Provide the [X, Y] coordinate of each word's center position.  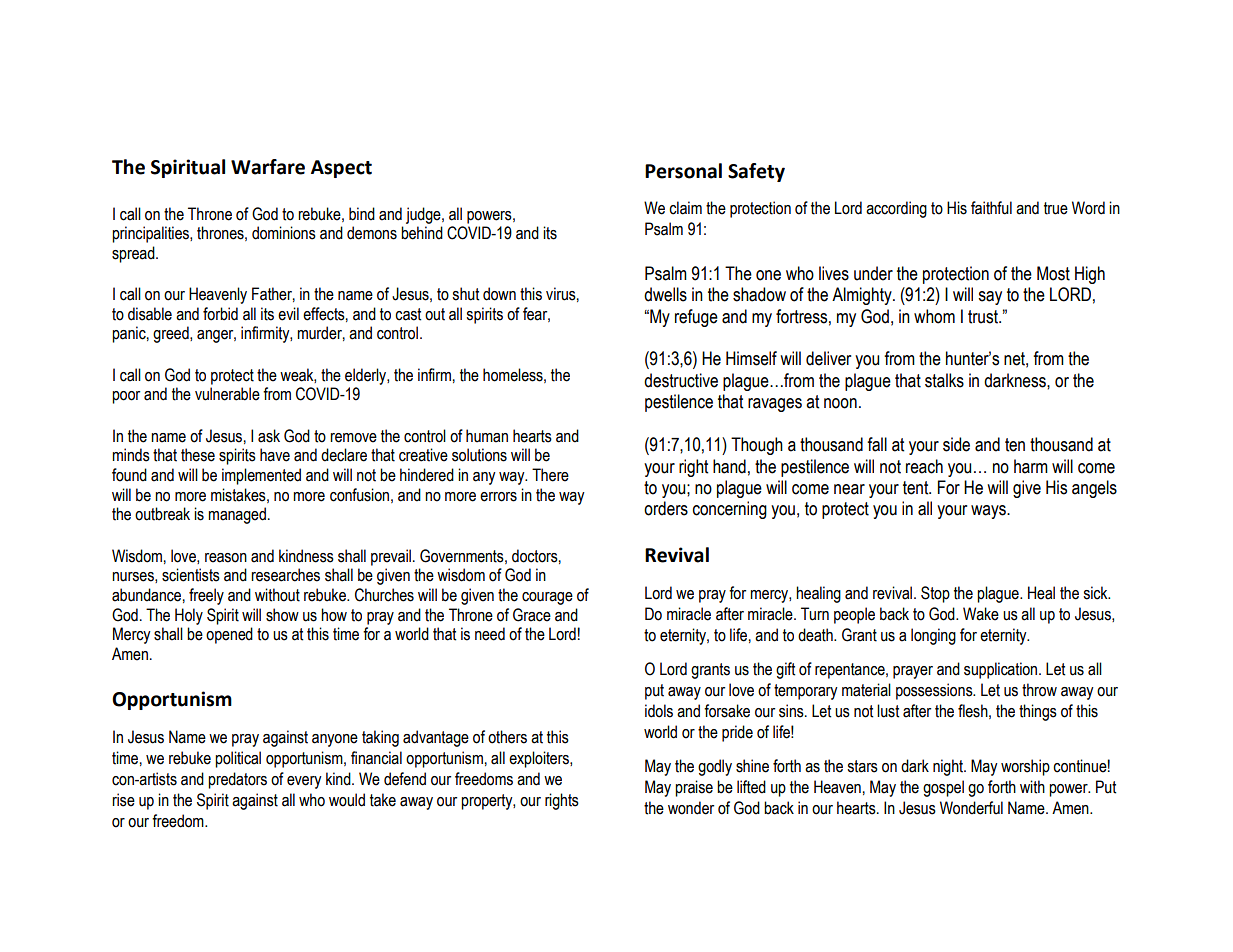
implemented [261, 476]
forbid [220, 314]
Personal [683, 171]
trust [984, 317]
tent [917, 488]
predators [237, 780]
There [550, 475]
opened [229, 635]
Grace [532, 615]
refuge [696, 318]
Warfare [268, 167]
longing [933, 636]
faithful [991, 208]
